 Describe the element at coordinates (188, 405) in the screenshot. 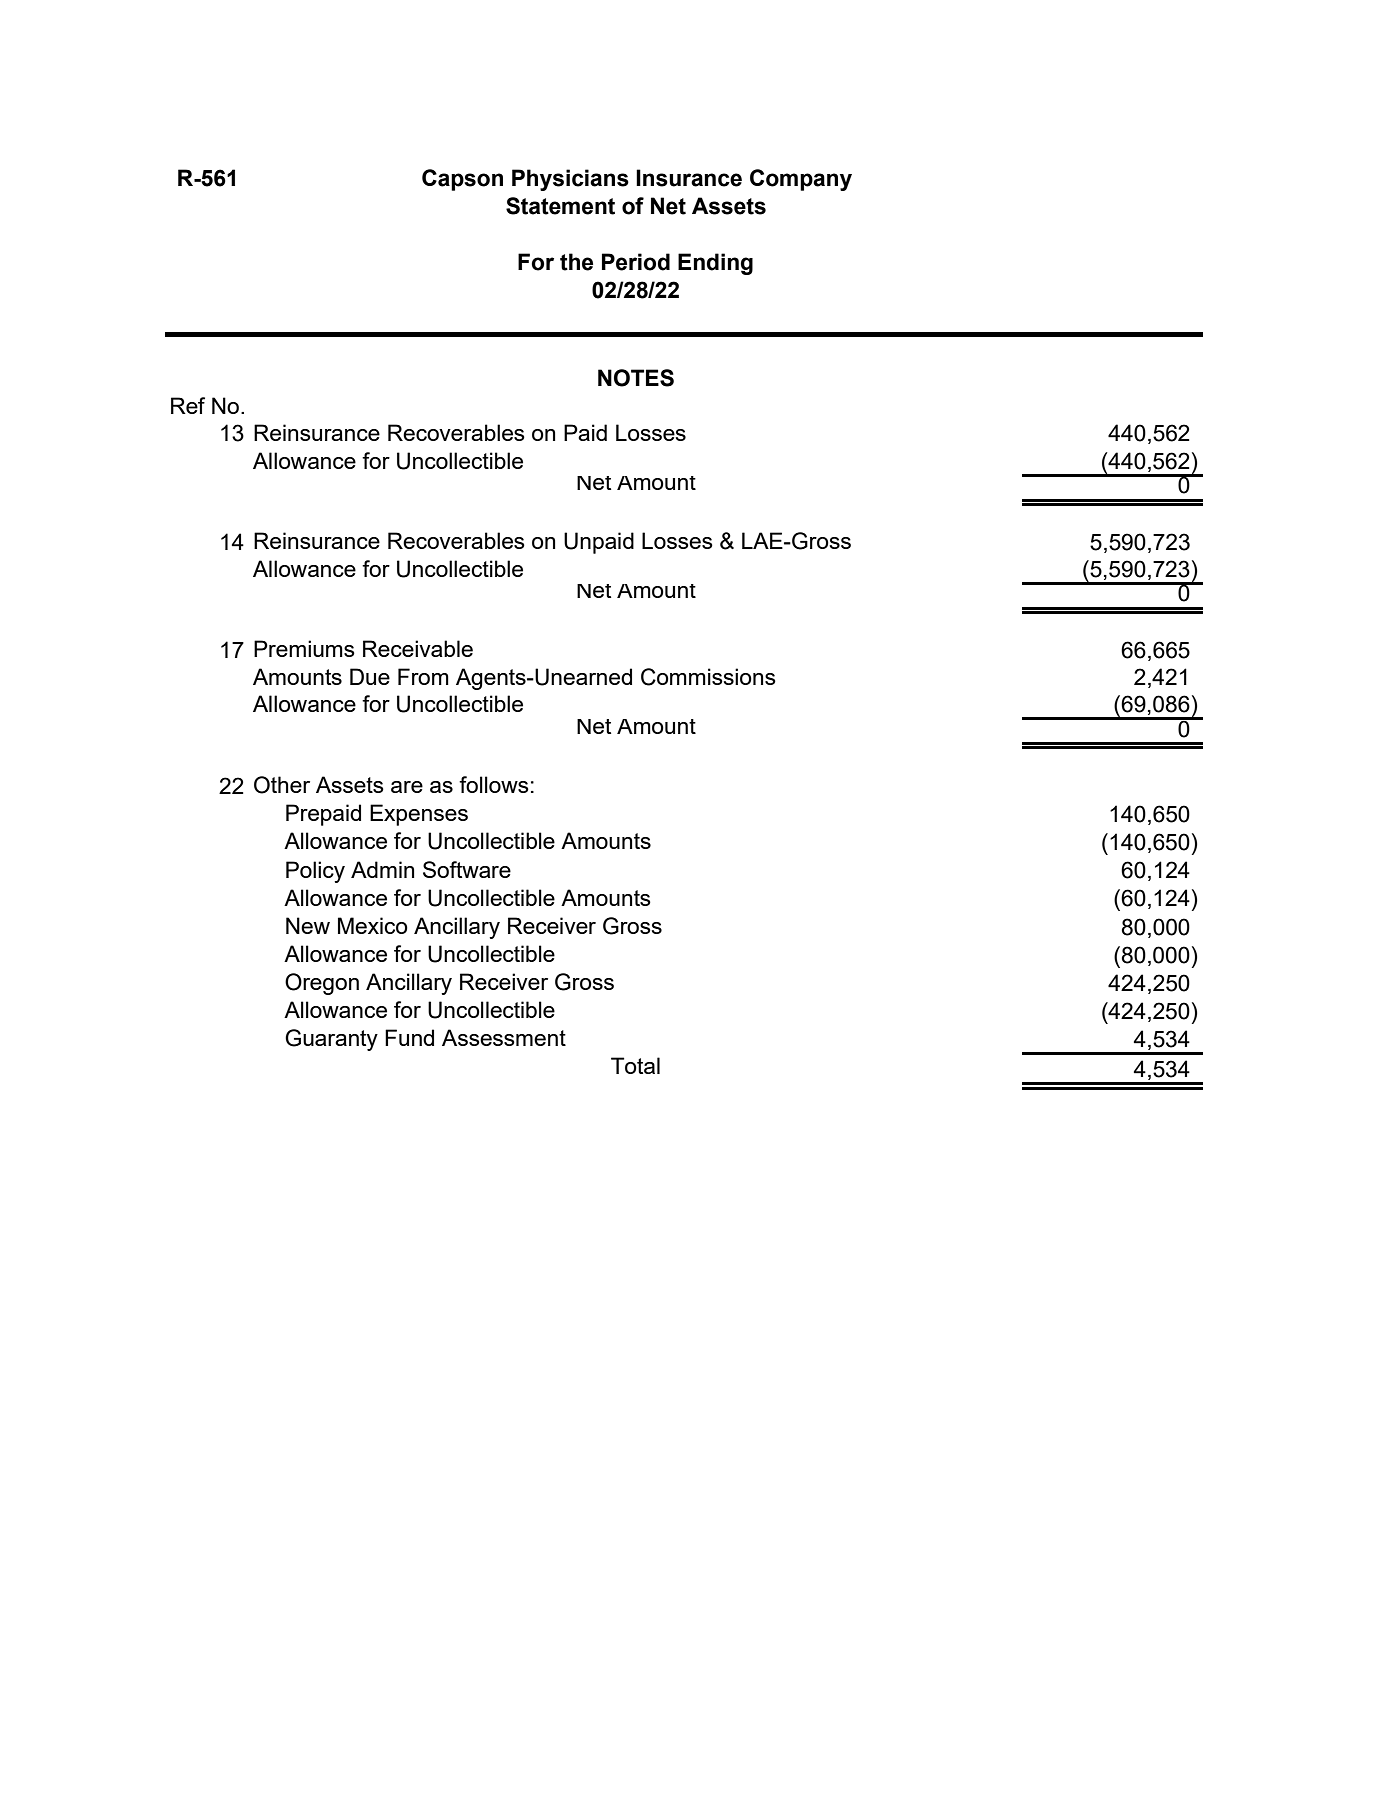

I see `Ref` at that location.
